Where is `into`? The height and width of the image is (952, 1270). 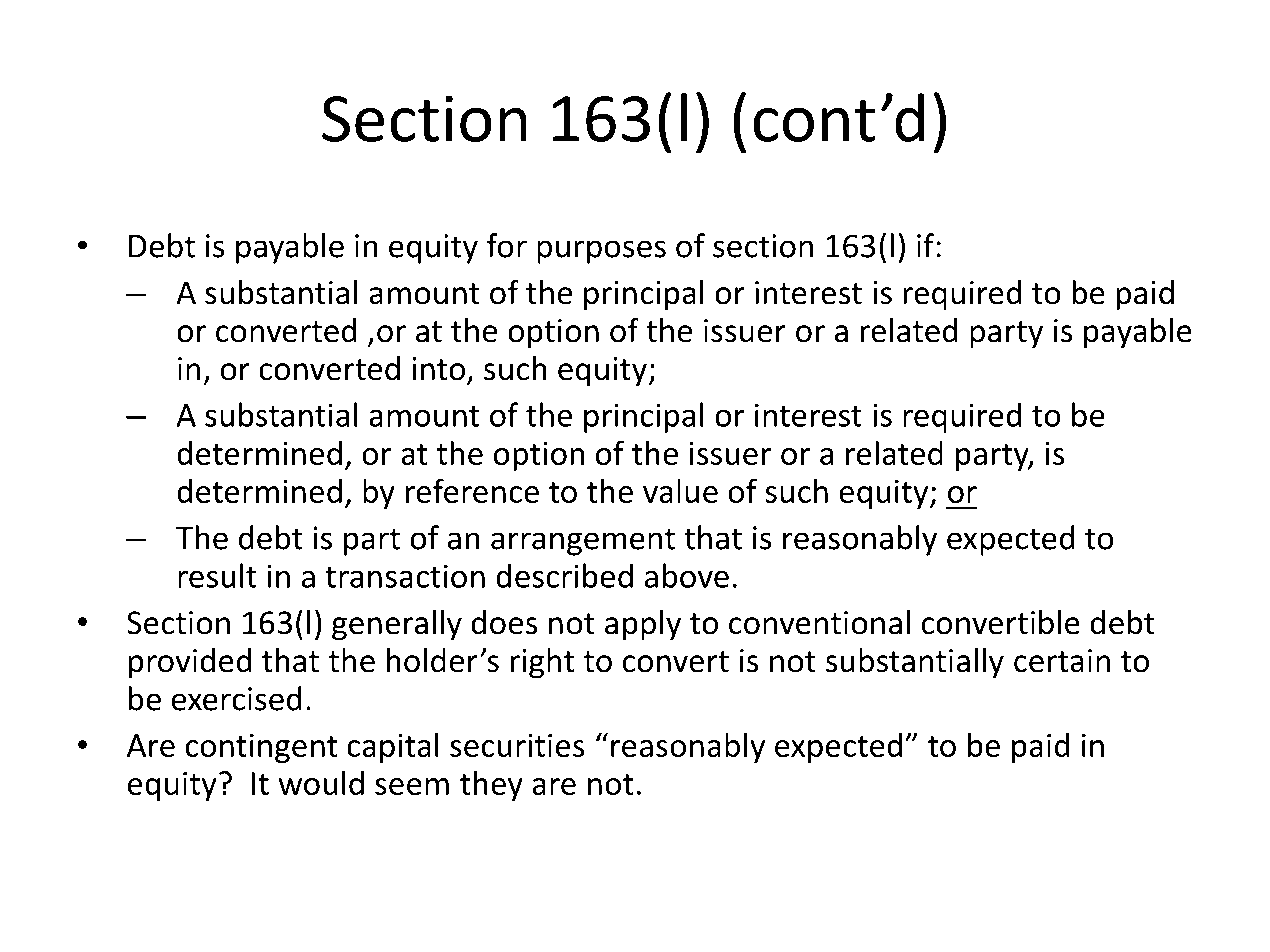 into is located at coordinates (440, 370).
